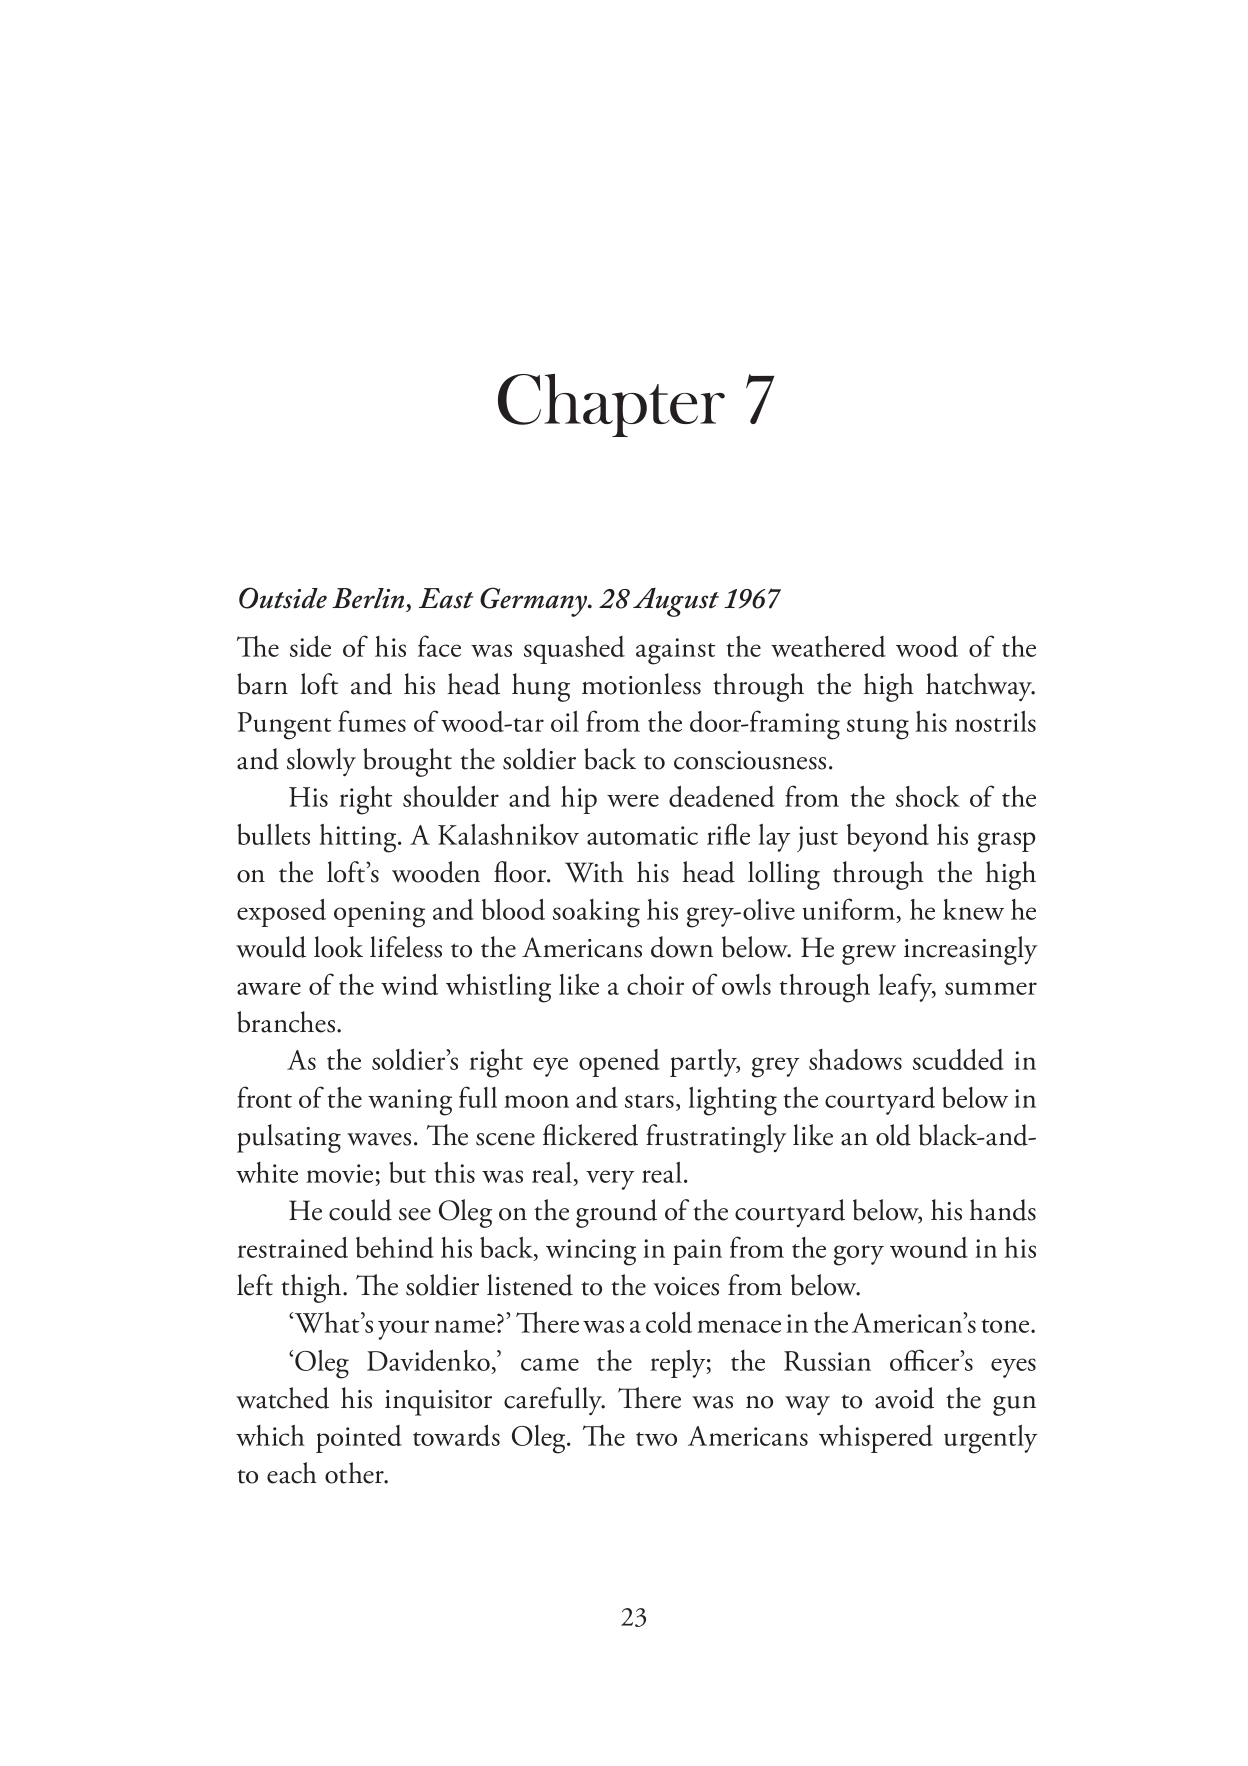 The width and height of the screenshot is (1248, 1766). I want to click on hatchway, so click(980, 687).
